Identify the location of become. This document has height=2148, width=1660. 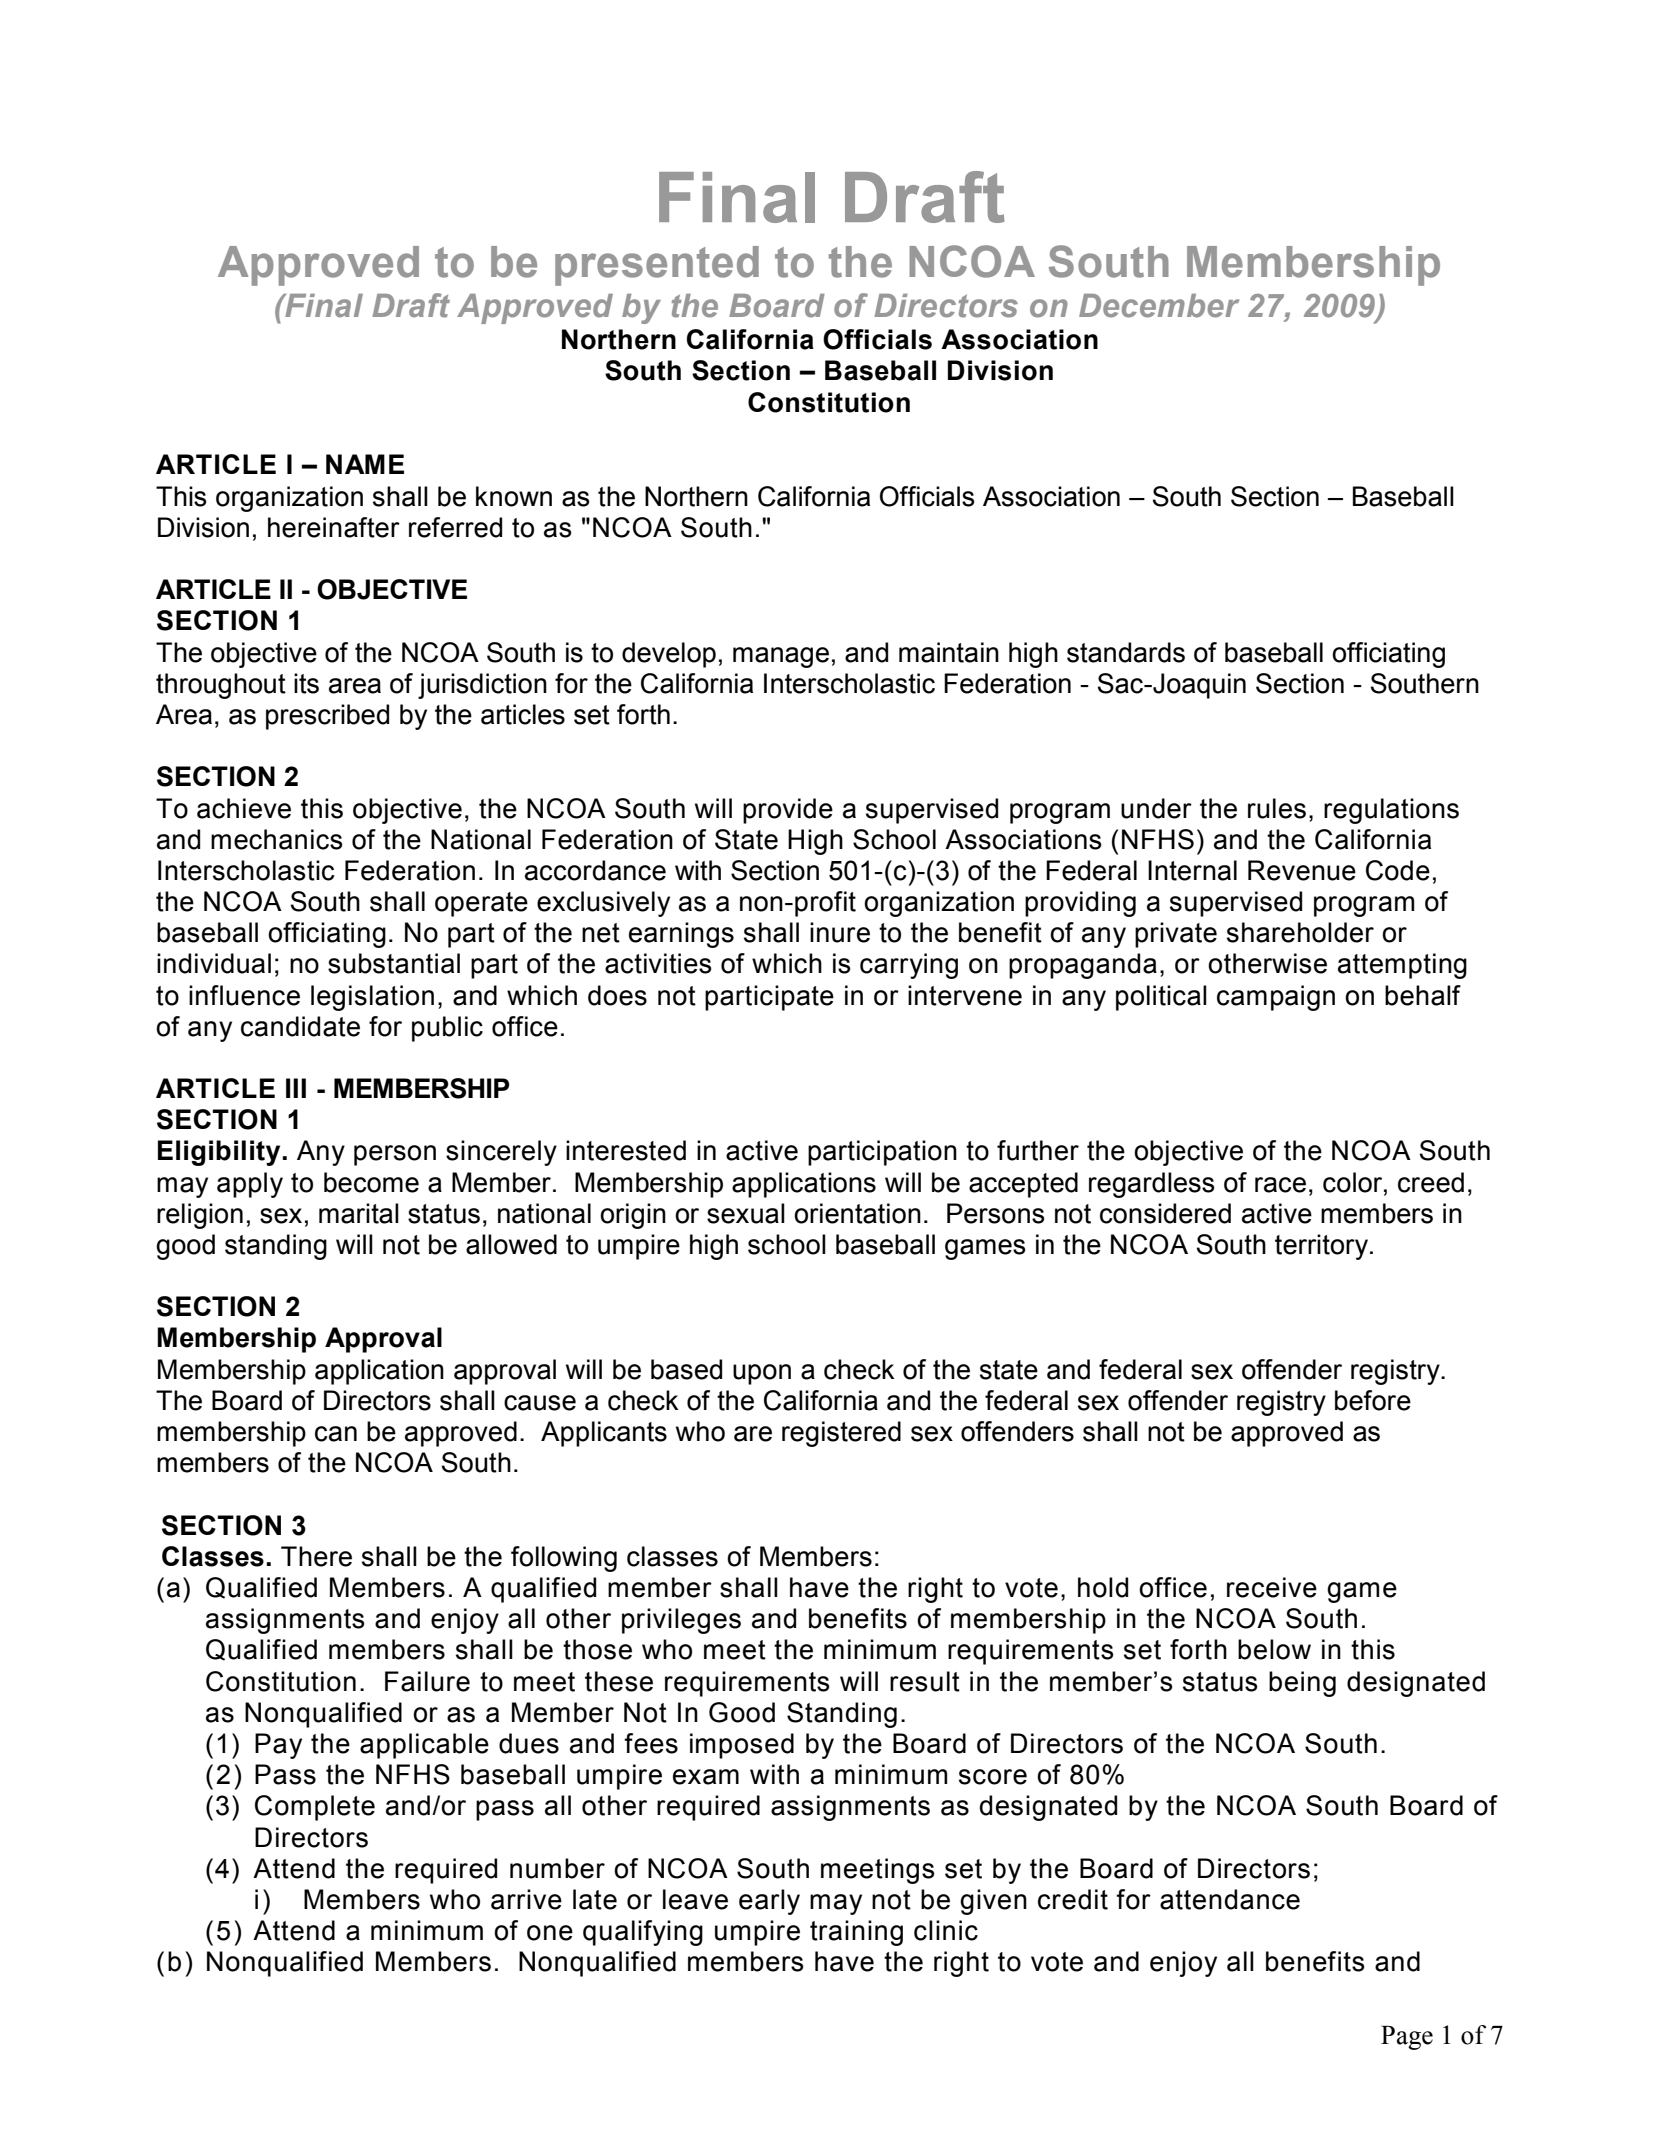
(371, 1182).
